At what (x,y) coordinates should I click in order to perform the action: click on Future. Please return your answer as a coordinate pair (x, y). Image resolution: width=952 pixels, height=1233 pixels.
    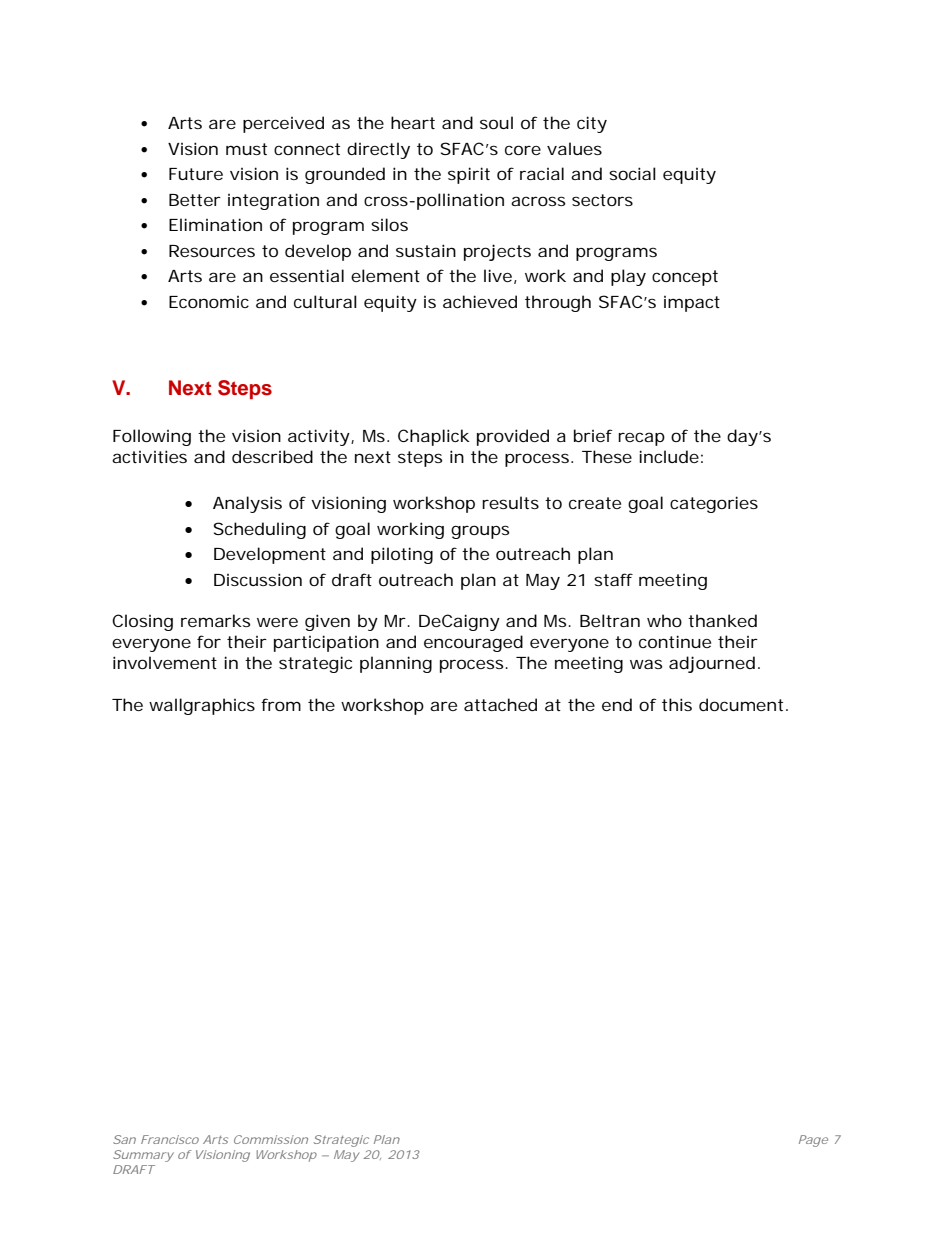
    Looking at the image, I should click on (196, 174).
